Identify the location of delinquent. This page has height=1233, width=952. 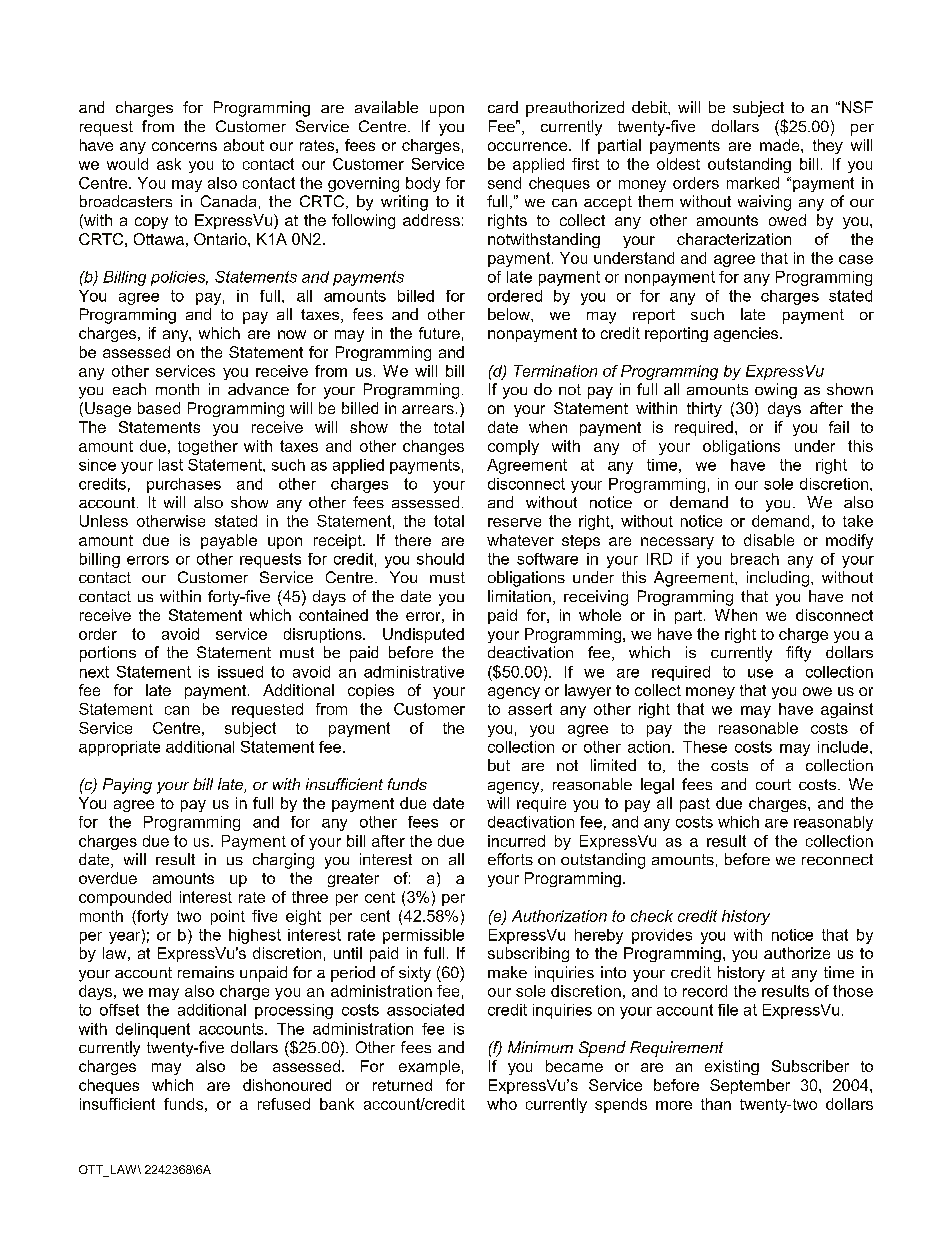
(153, 1030).
